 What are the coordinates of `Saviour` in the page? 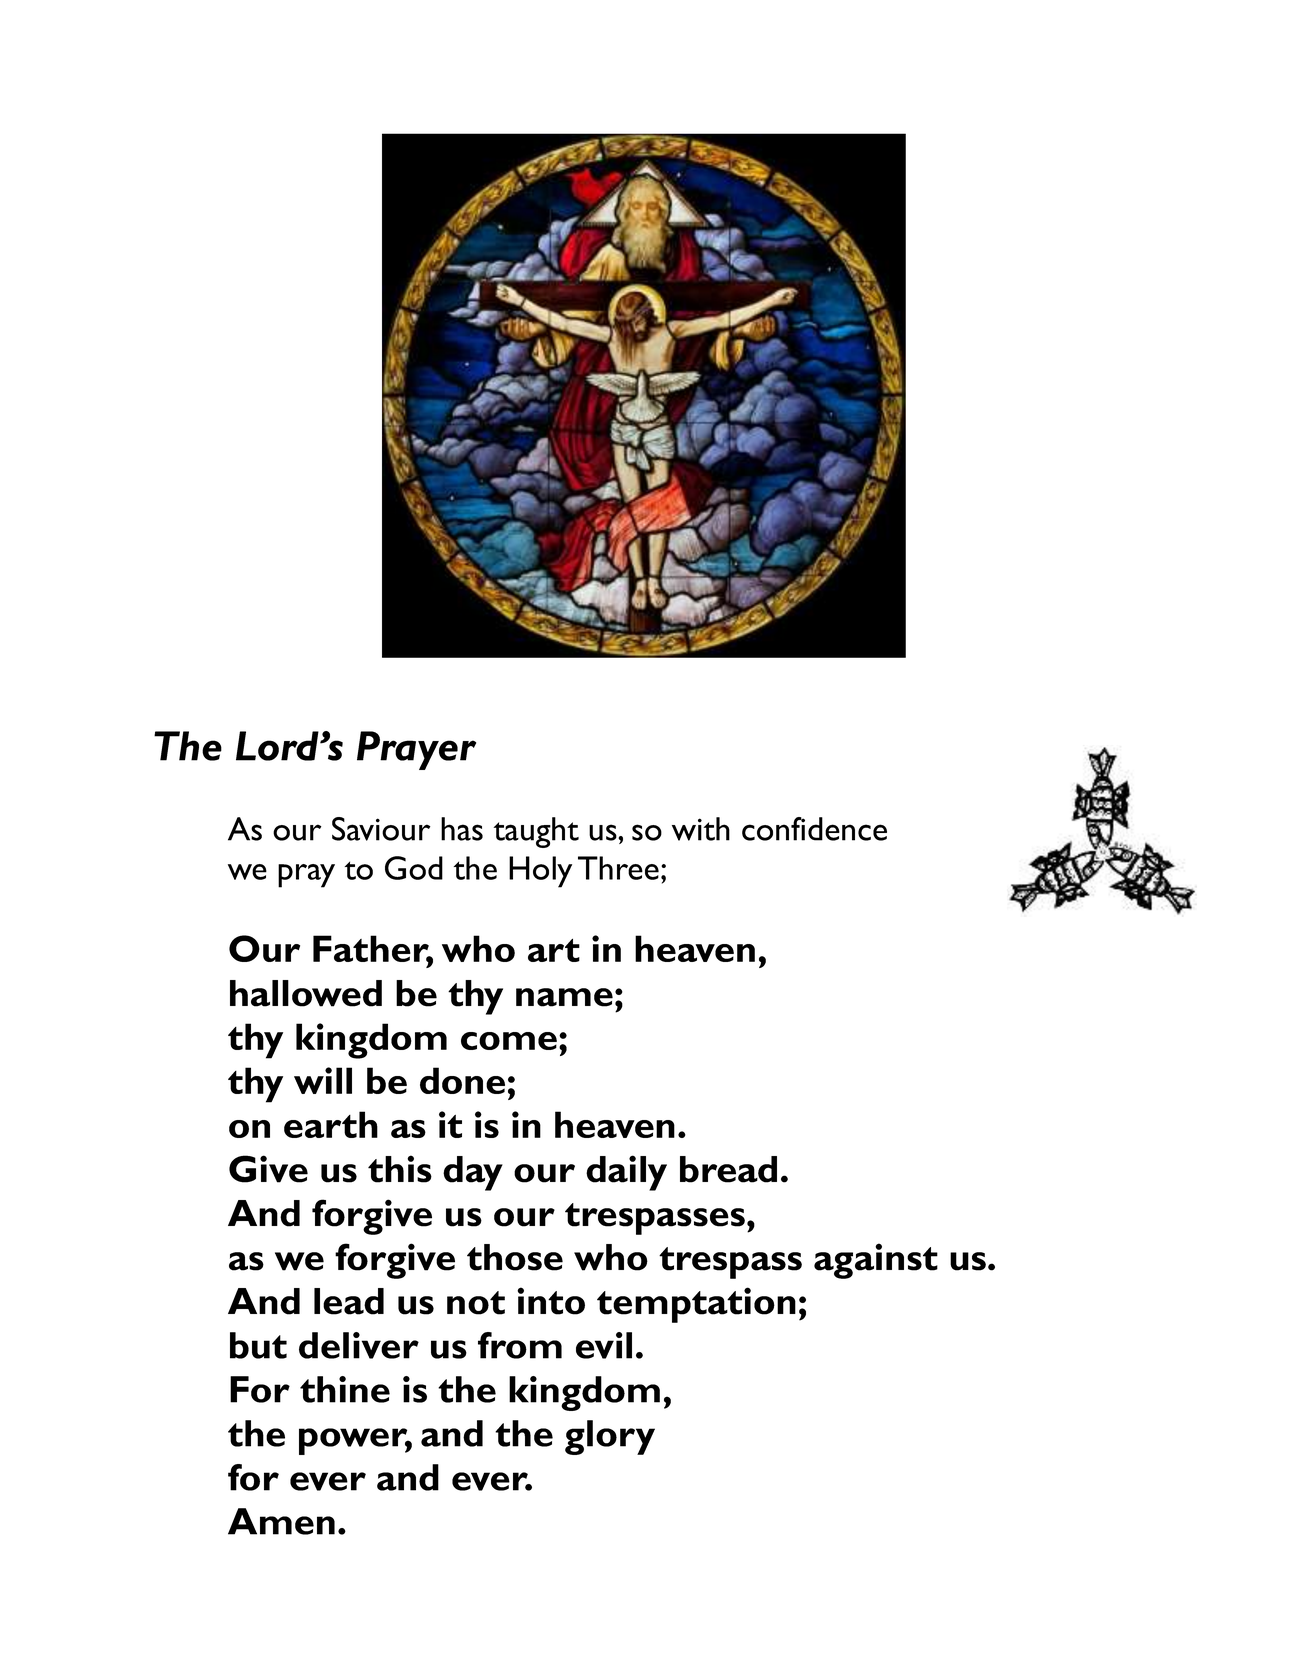 It's located at (381, 829).
